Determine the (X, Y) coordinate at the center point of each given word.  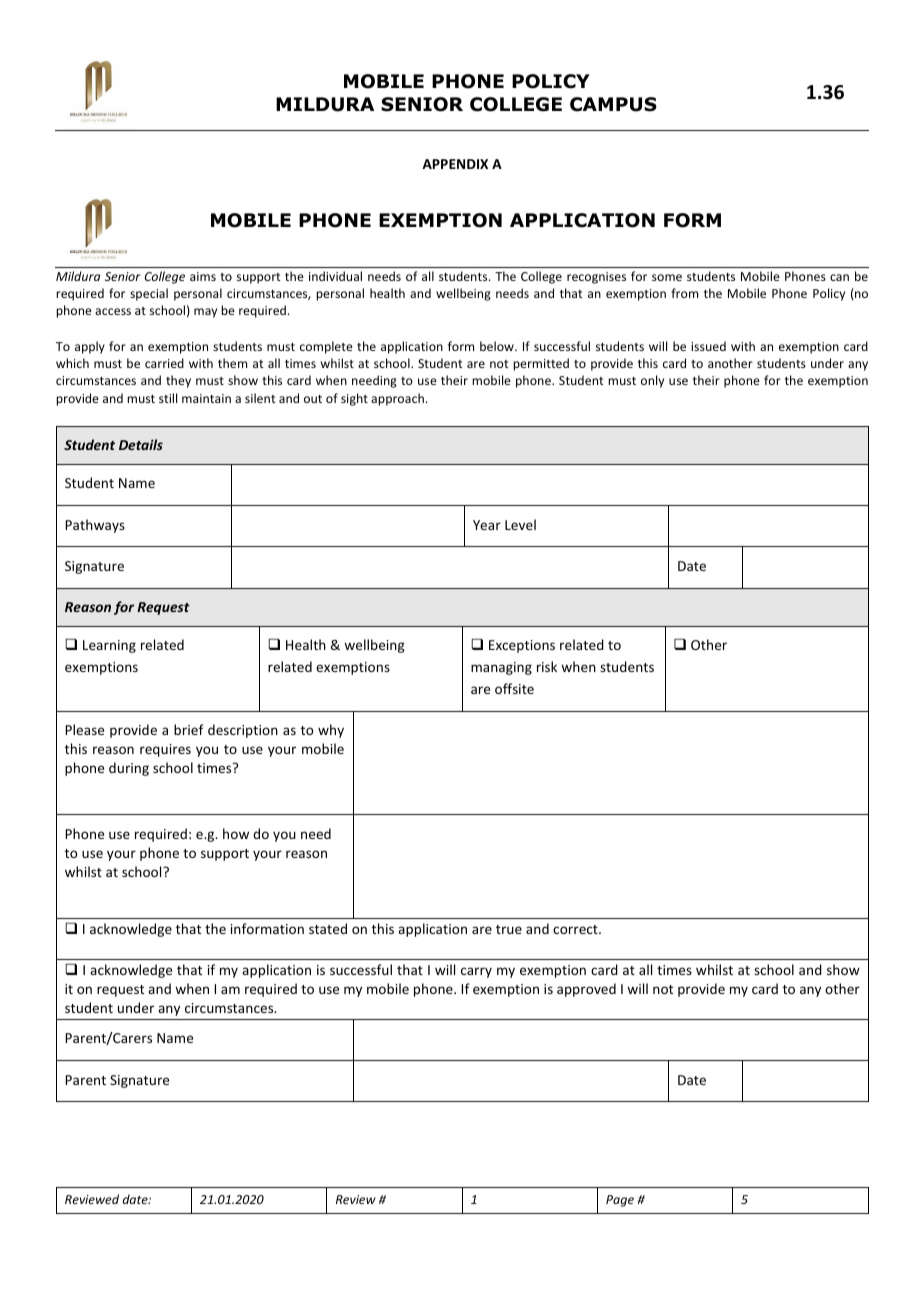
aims (203, 276)
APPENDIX (455, 164)
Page (620, 1201)
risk (547, 666)
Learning (109, 646)
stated (328, 928)
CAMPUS (613, 104)
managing (501, 668)
